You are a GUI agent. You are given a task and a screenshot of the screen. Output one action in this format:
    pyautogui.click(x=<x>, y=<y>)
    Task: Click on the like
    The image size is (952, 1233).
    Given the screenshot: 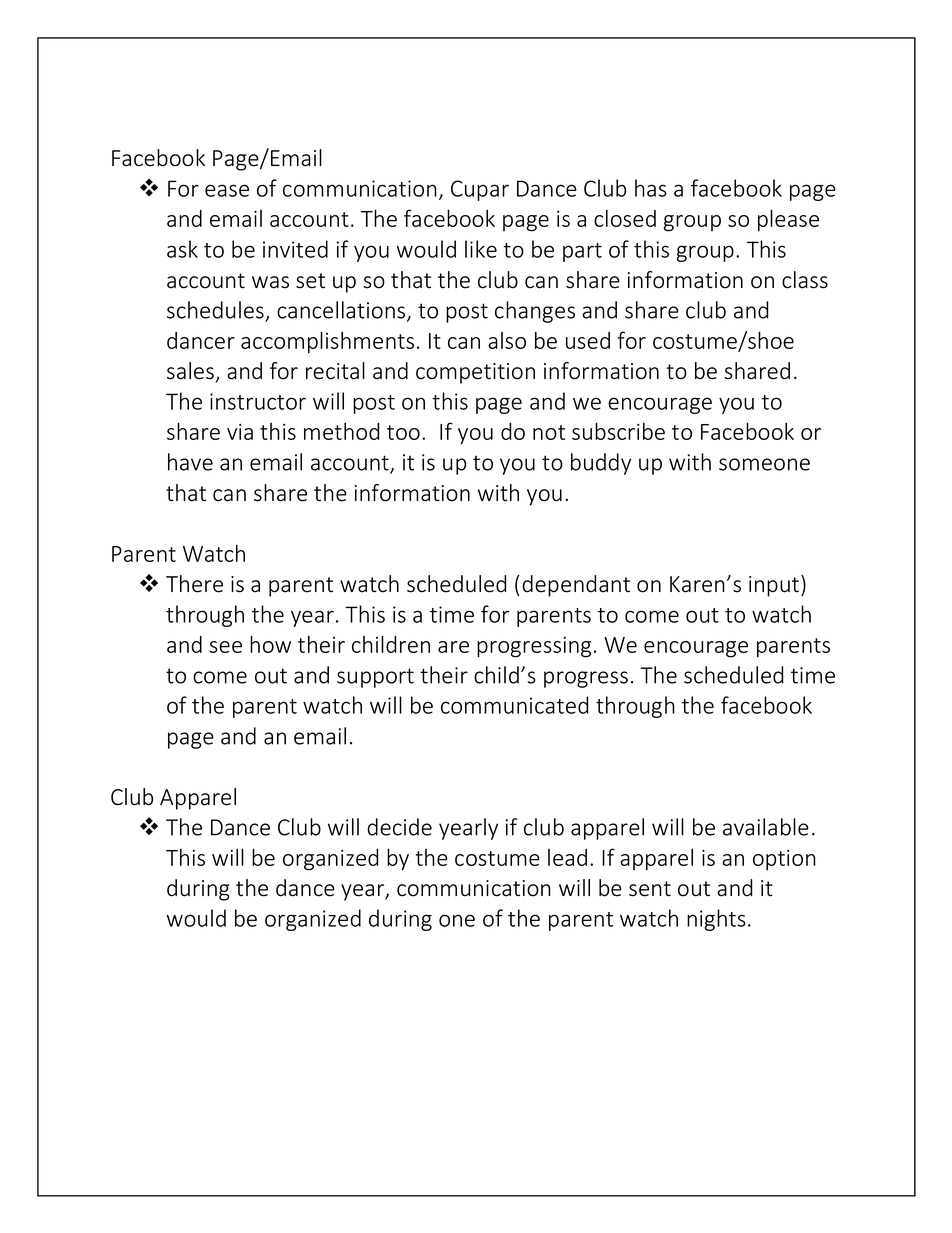 What is the action you would take?
    pyautogui.click(x=481, y=249)
